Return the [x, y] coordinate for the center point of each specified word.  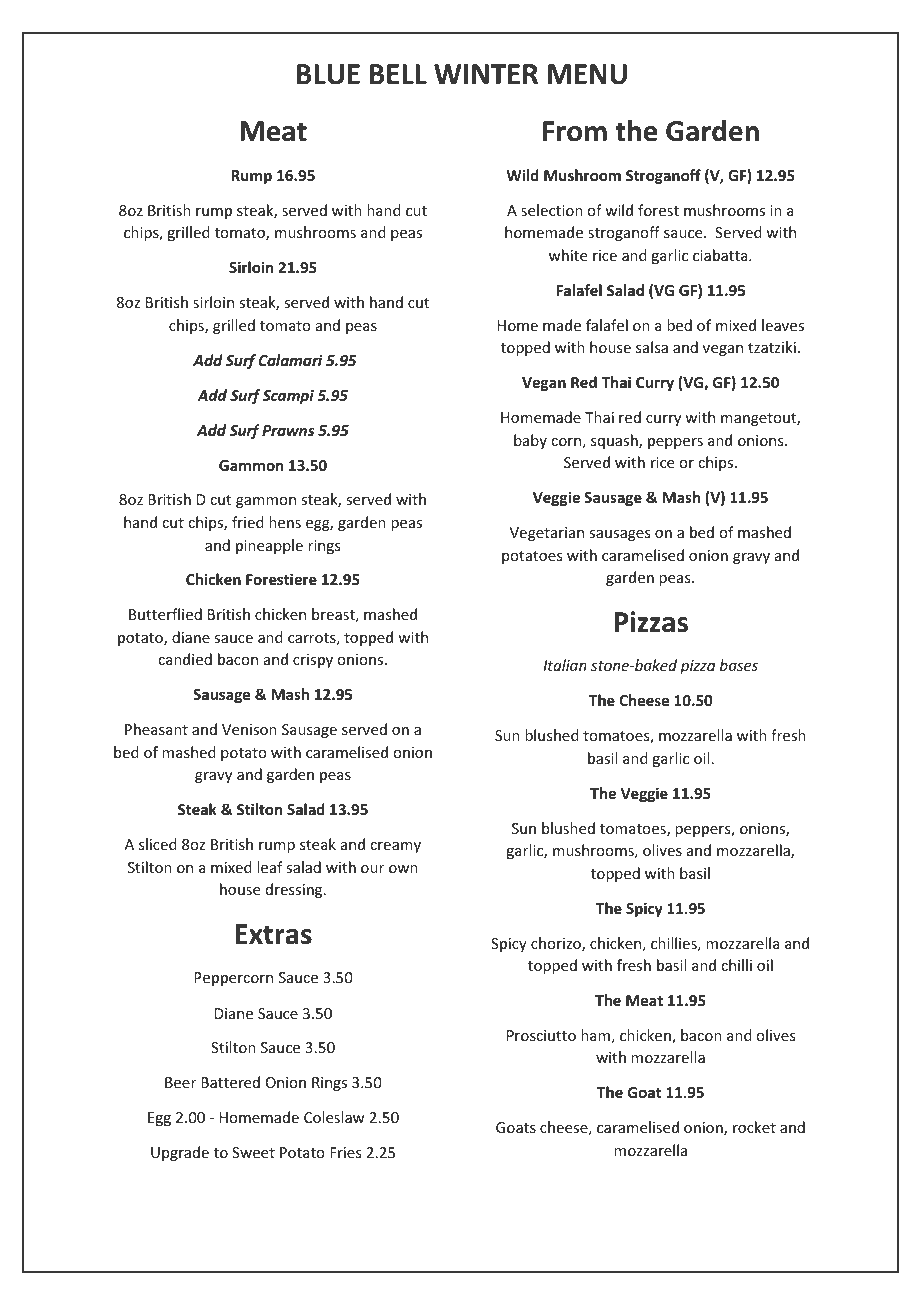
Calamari [291, 360]
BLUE [328, 74]
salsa [652, 347]
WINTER [486, 74]
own [403, 869]
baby [530, 441]
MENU [587, 74]
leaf [270, 867]
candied [185, 659]
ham [595, 1035]
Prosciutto [541, 1035]
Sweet [253, 1152]
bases [739, 665]
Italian [565, 665]
